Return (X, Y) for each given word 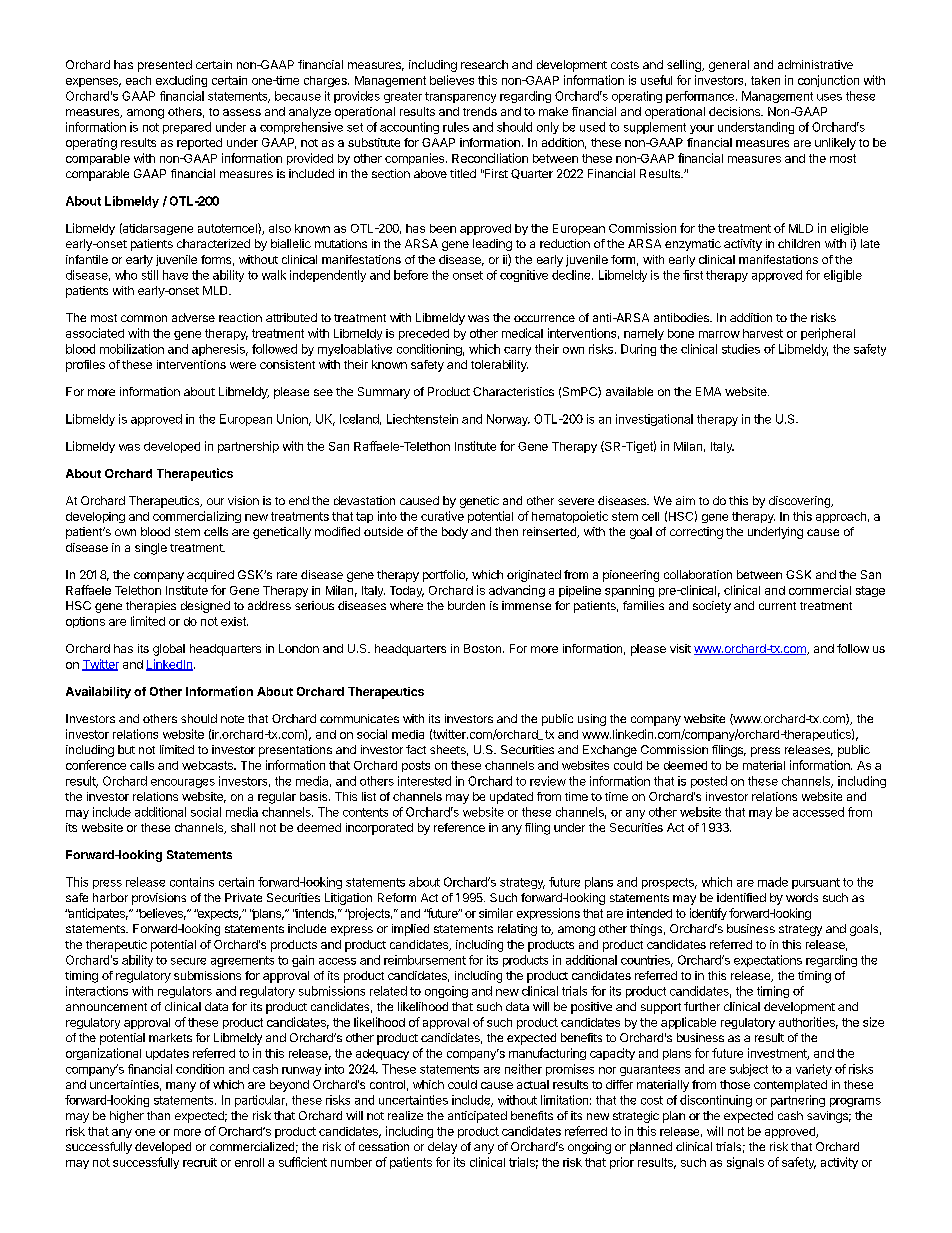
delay (442, 1148)
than (158, 1115)
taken (765, 80)
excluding (181, 81)
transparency (460, 97)
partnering (798, 1101)
